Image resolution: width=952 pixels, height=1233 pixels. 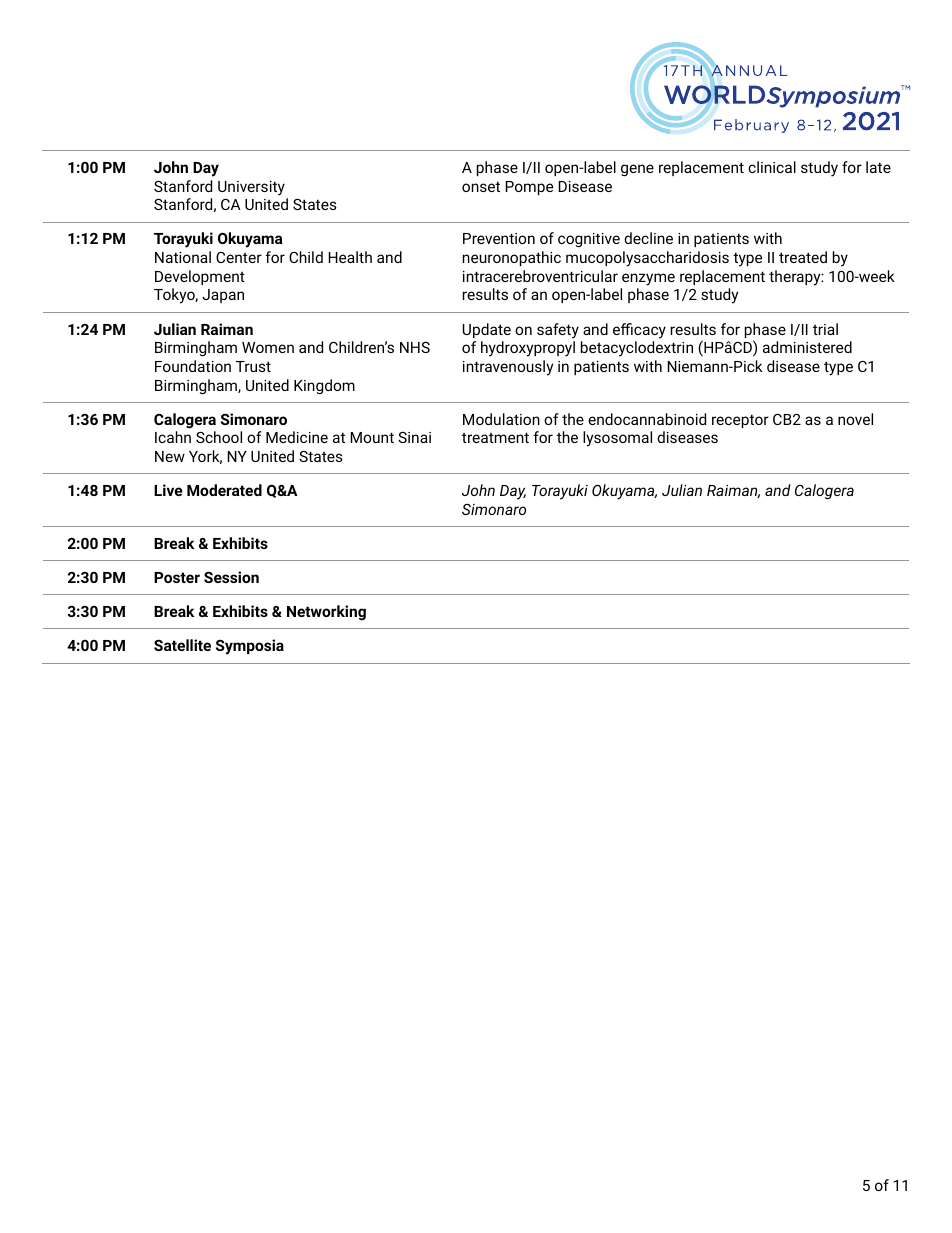 What do you see at coordinates (250, 647) in the page?
I see `Symposia` at bounding box center [250, 647].
